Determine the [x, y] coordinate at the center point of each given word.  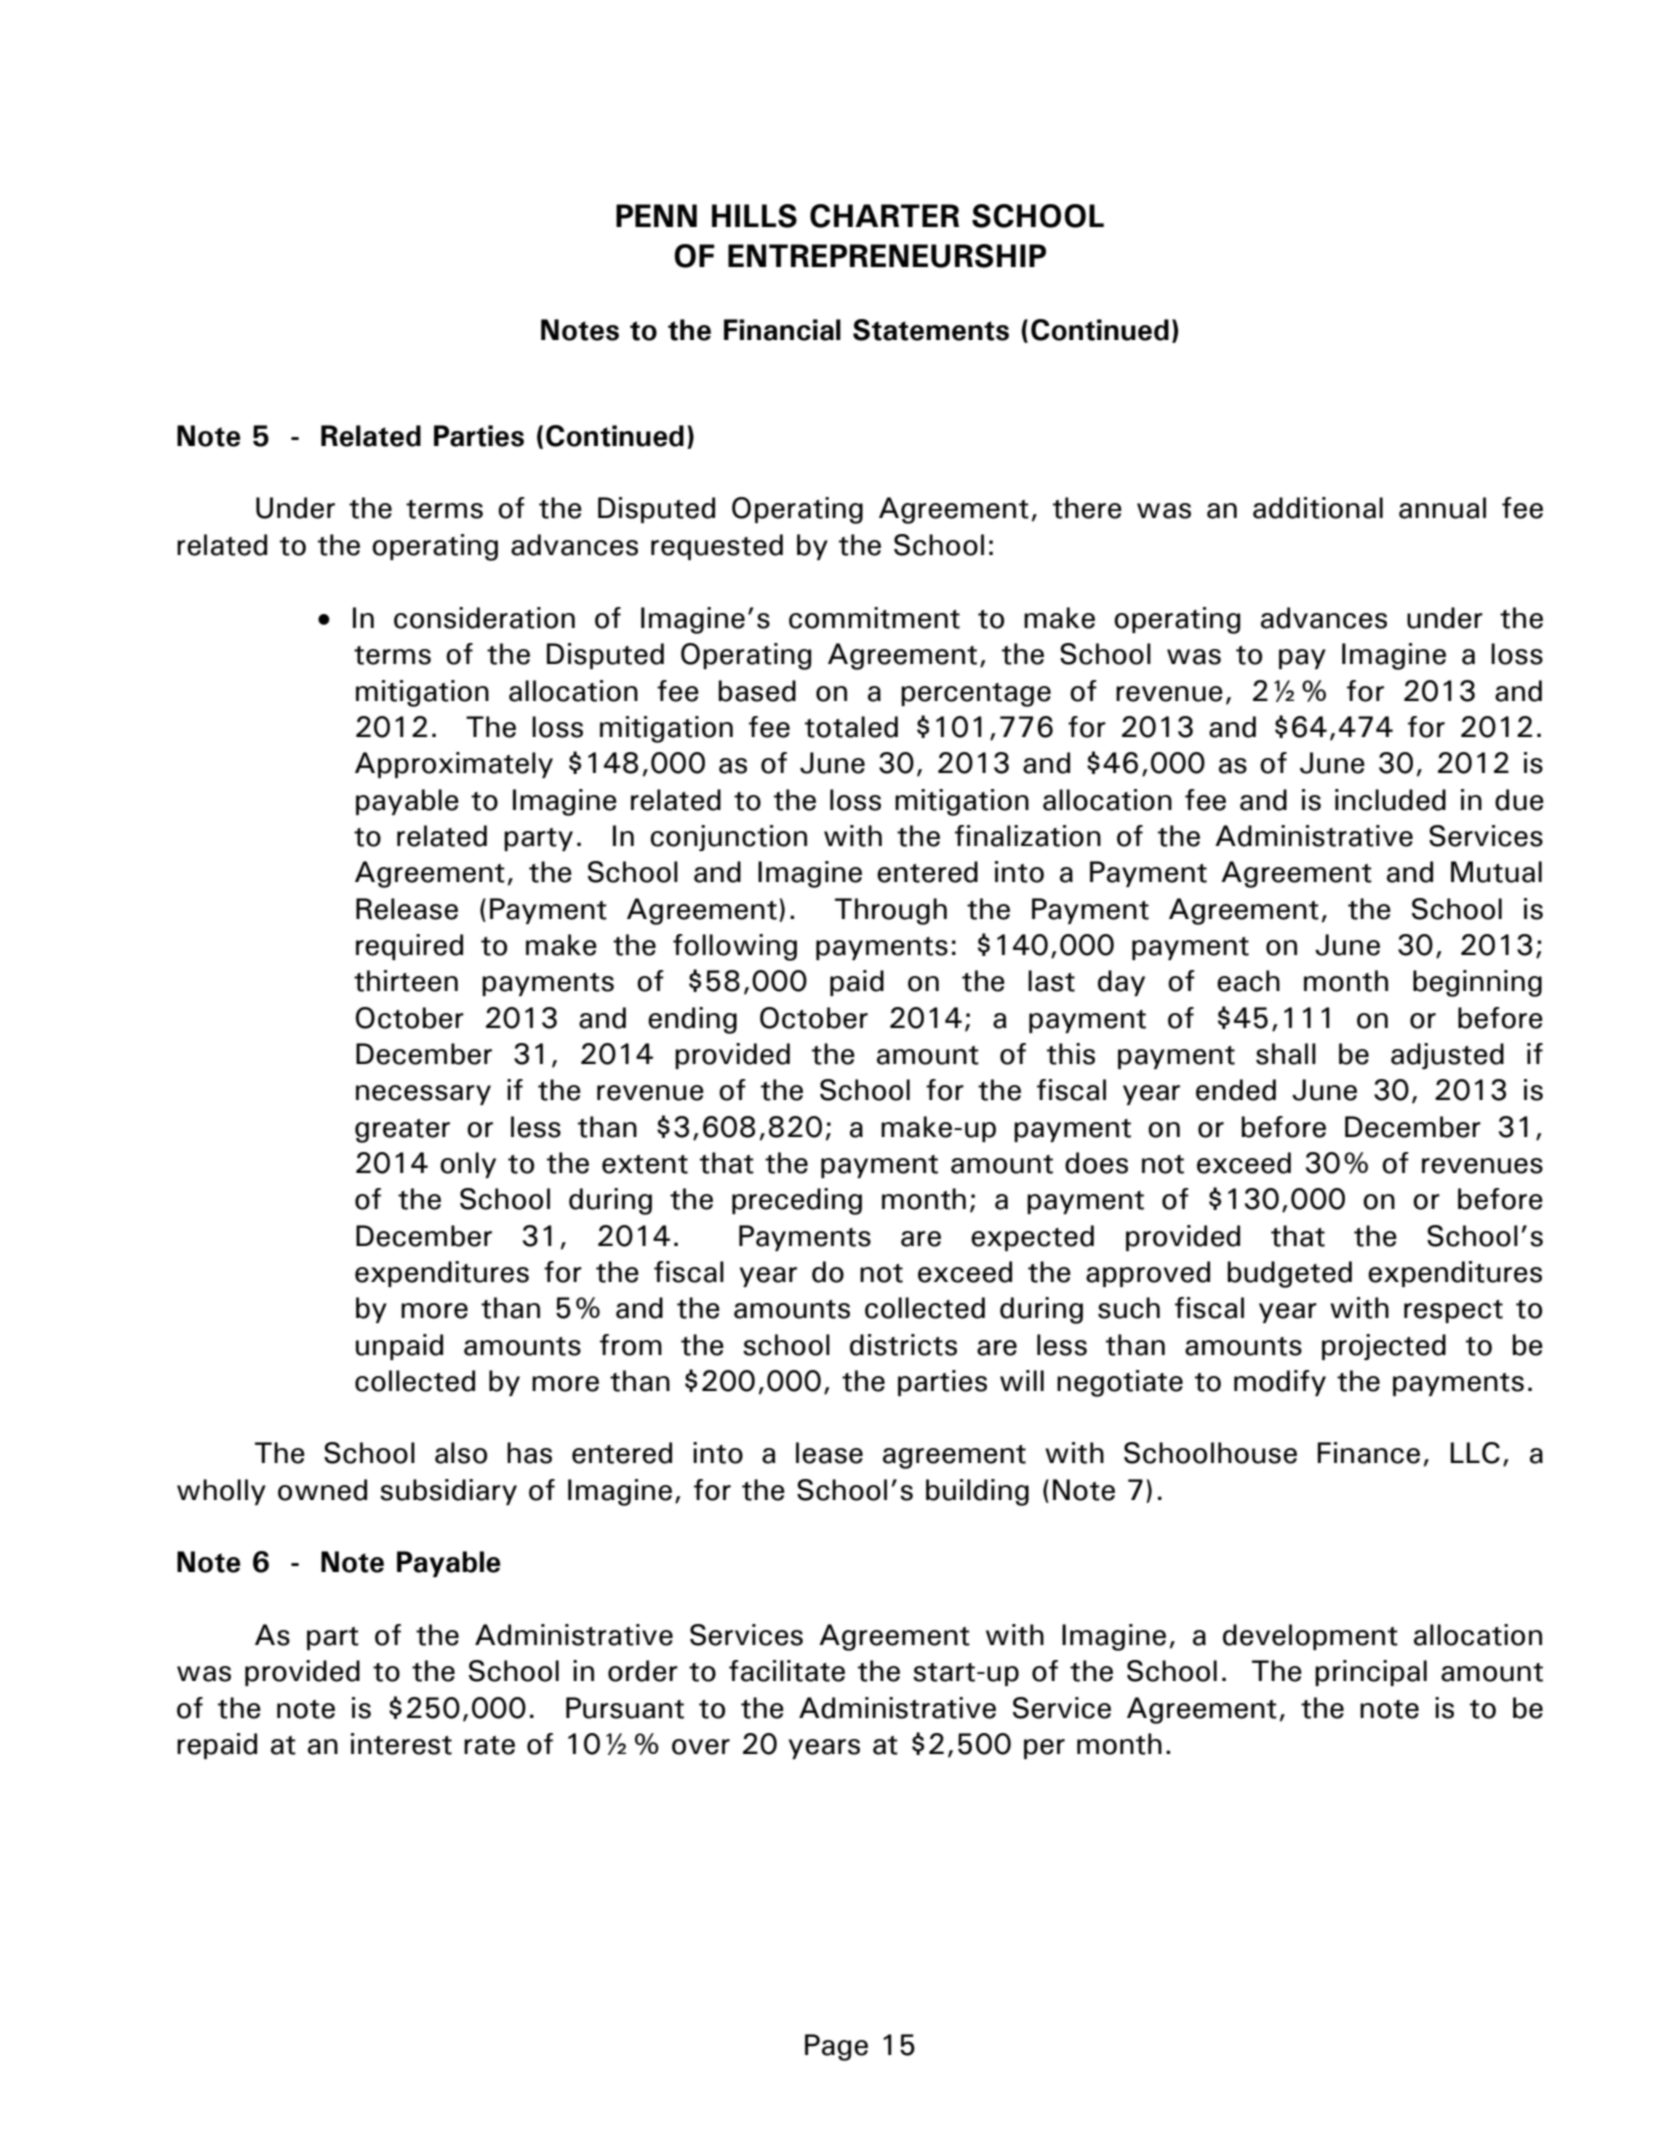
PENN [656, 215]
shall [1286, 1054]
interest [401, 1744]
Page [836, 2047]
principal [1371, 1673]
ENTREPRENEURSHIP [887, 256]
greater [402, 1131]
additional [1318, 508]
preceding [797, 1201]
